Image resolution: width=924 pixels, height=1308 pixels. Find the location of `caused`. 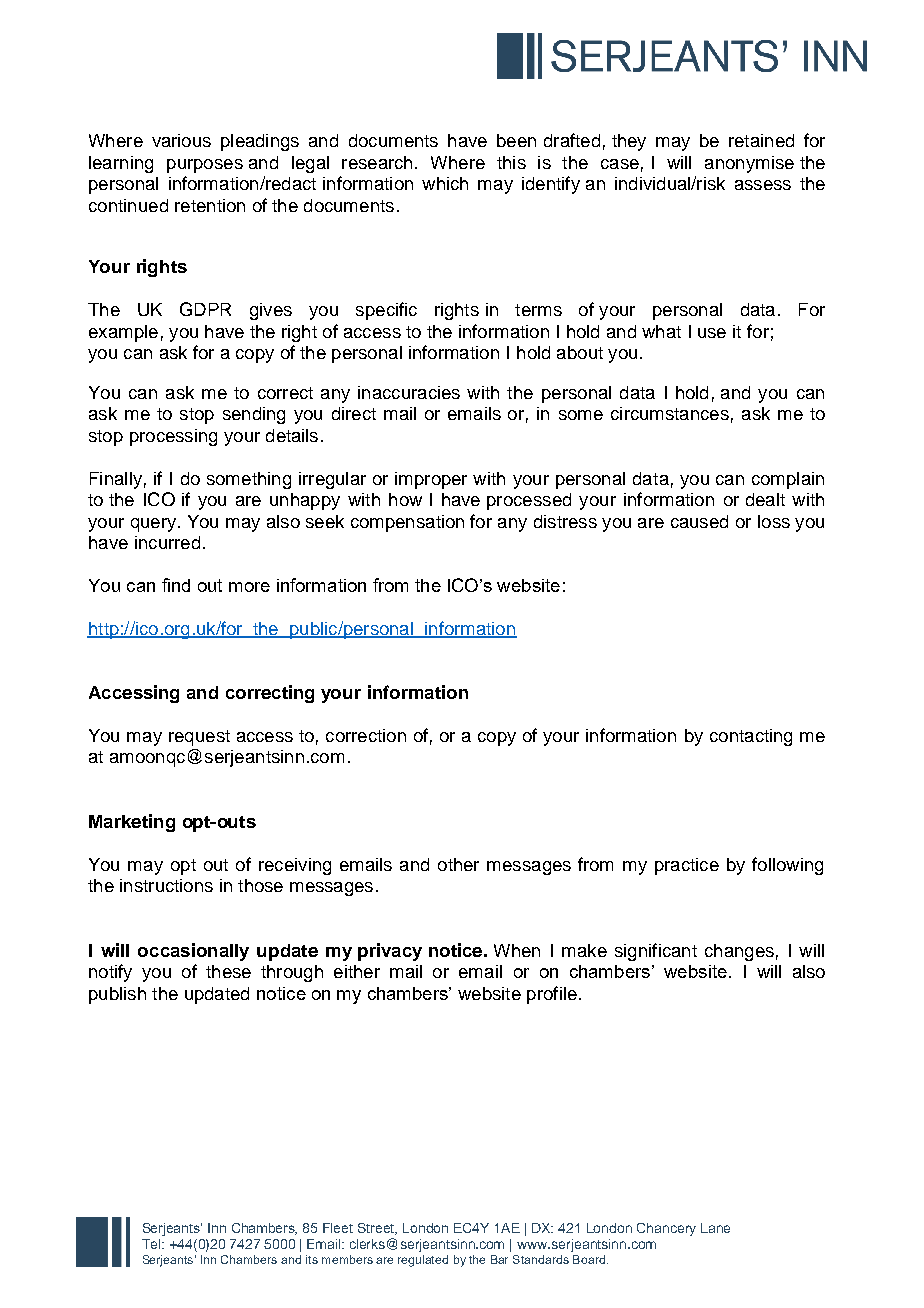

caused is located at coordinates (699, 521).
